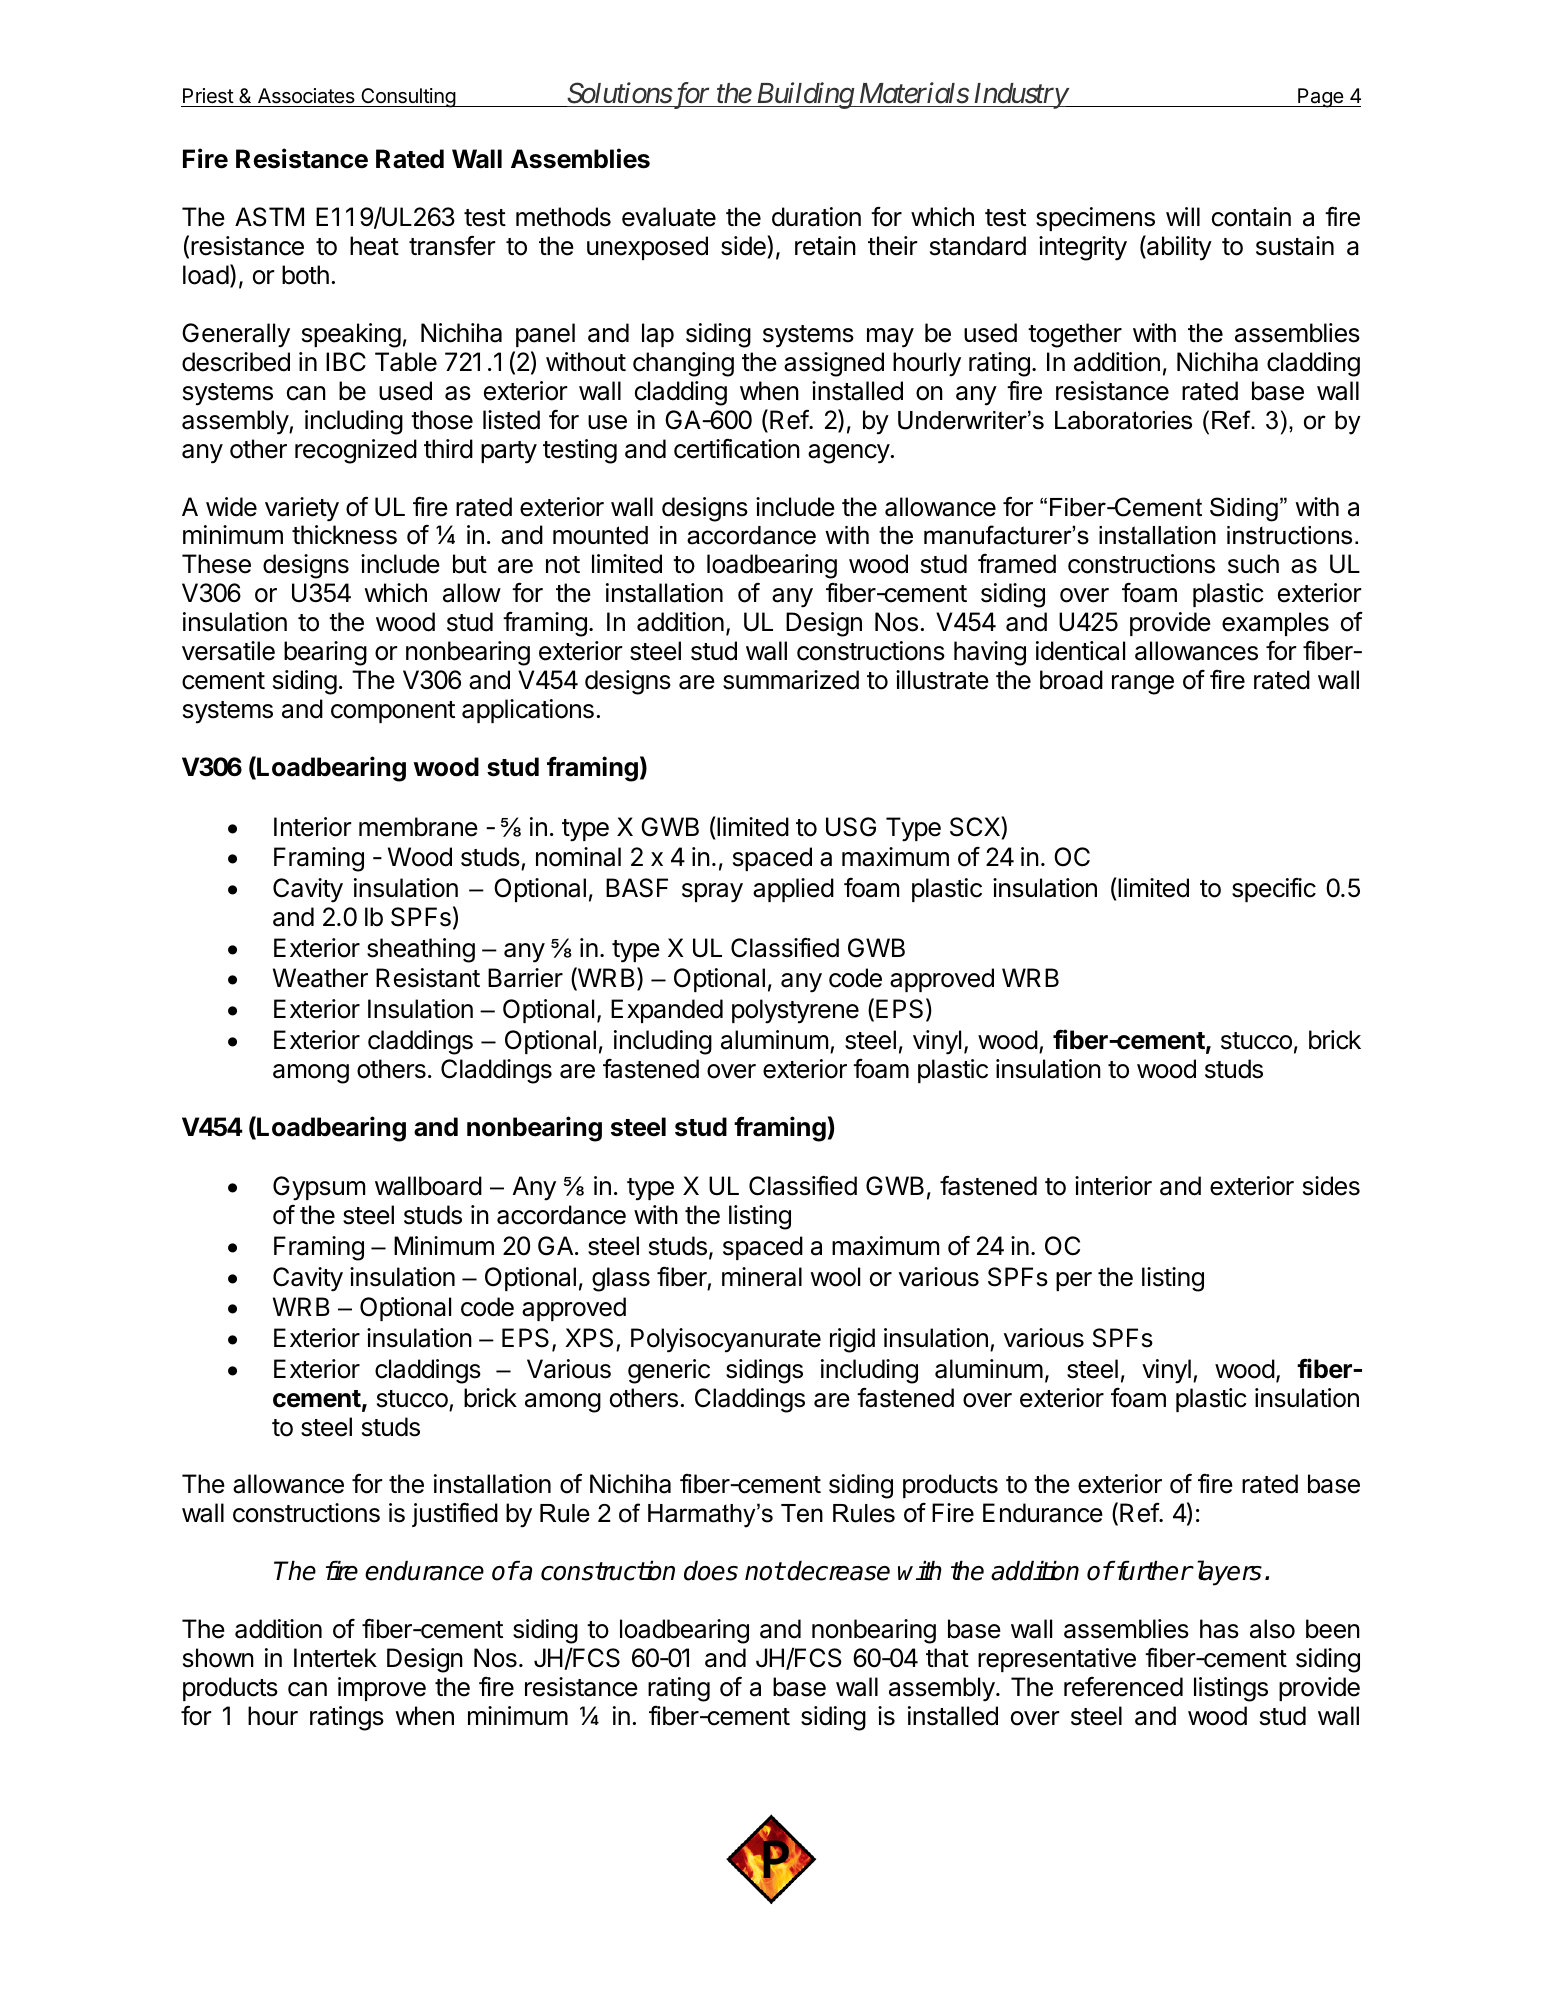 Image resolution: width=1542 pixels, height=1995 pixels. I want to click on membrane, so click(418, 827).
